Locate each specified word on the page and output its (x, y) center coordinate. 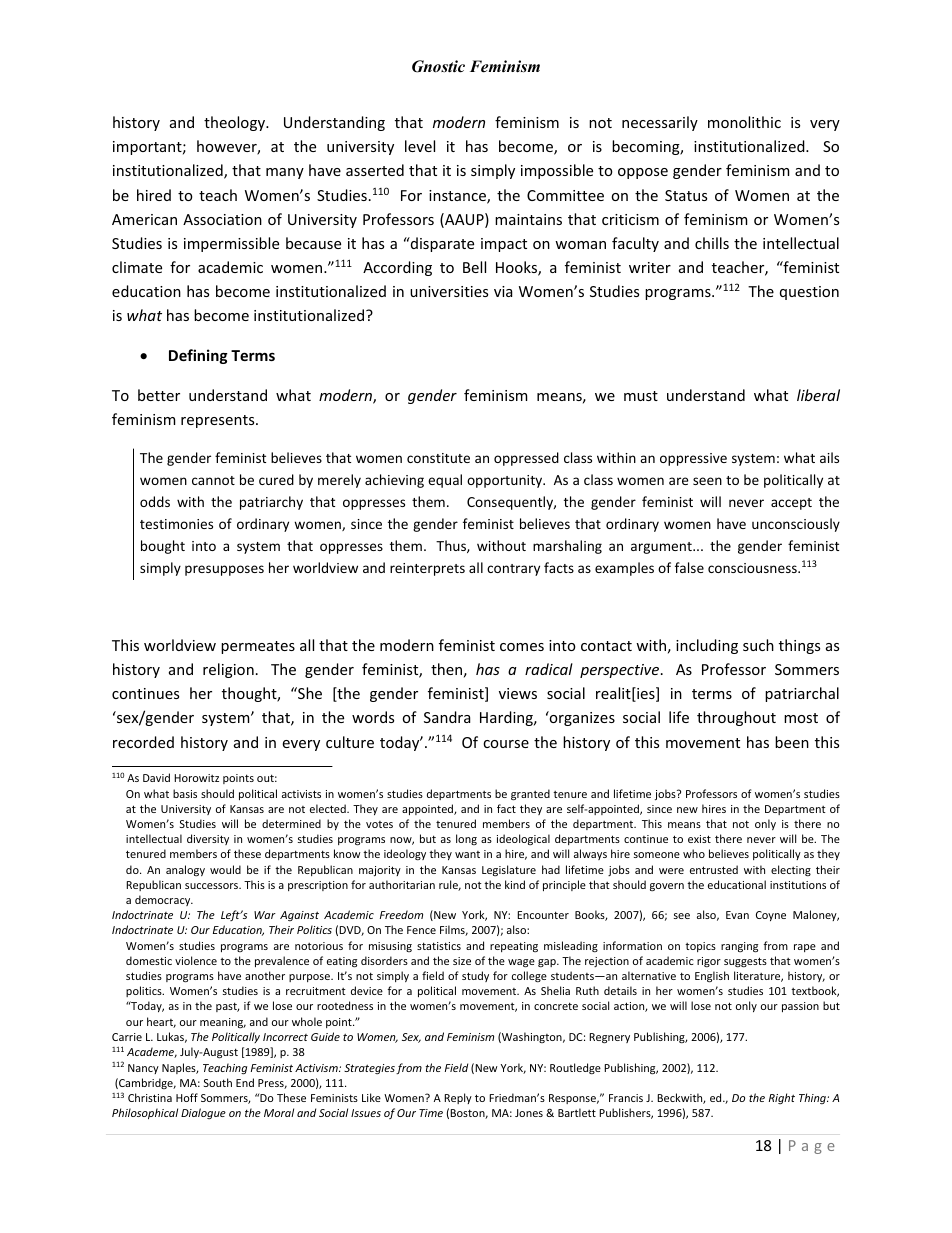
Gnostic (438, 66)
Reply (458, 1098)
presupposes (224, 570)
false (689, 567)
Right (782, 1098)
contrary (513, 570)
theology (235, 123)
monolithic (744, 122)
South (218, 1082)
